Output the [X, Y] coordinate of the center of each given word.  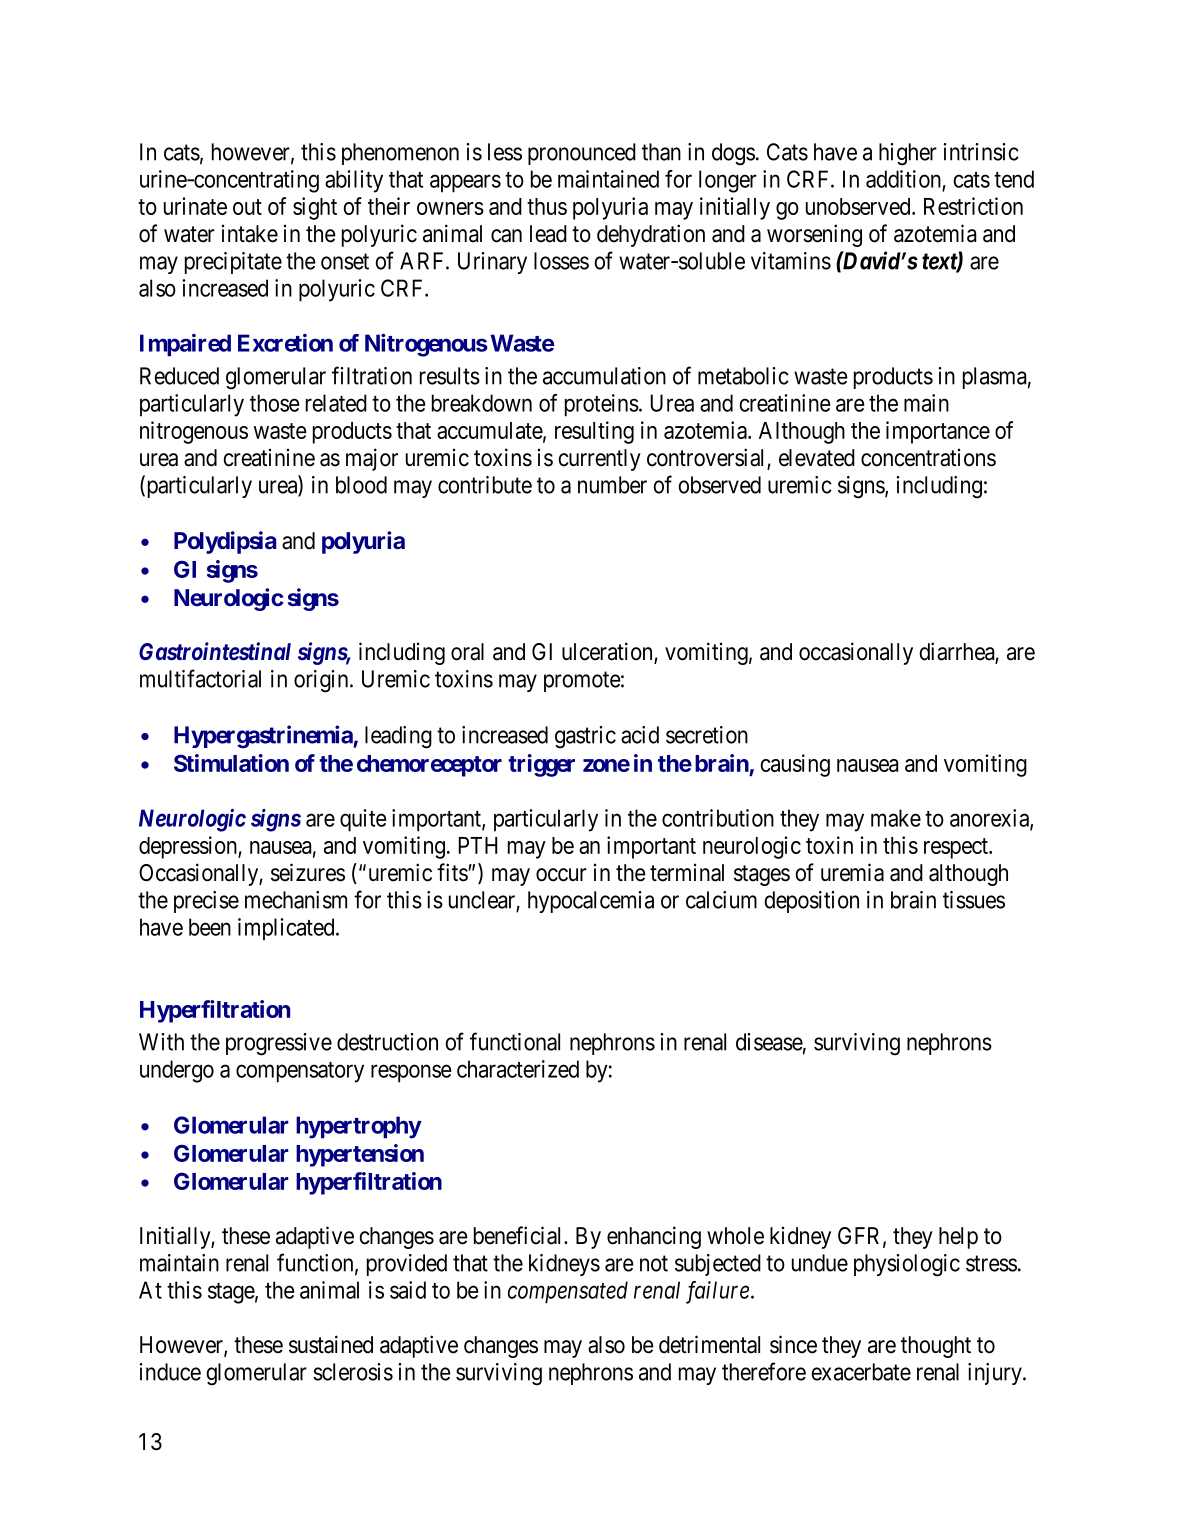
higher [908, 154]
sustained [331, 1344]
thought [936, 1347]
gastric [585, 737]
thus [547, 206]
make [896, 818]
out [247, 207]
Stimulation [231, 763]
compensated [568, 1292]
